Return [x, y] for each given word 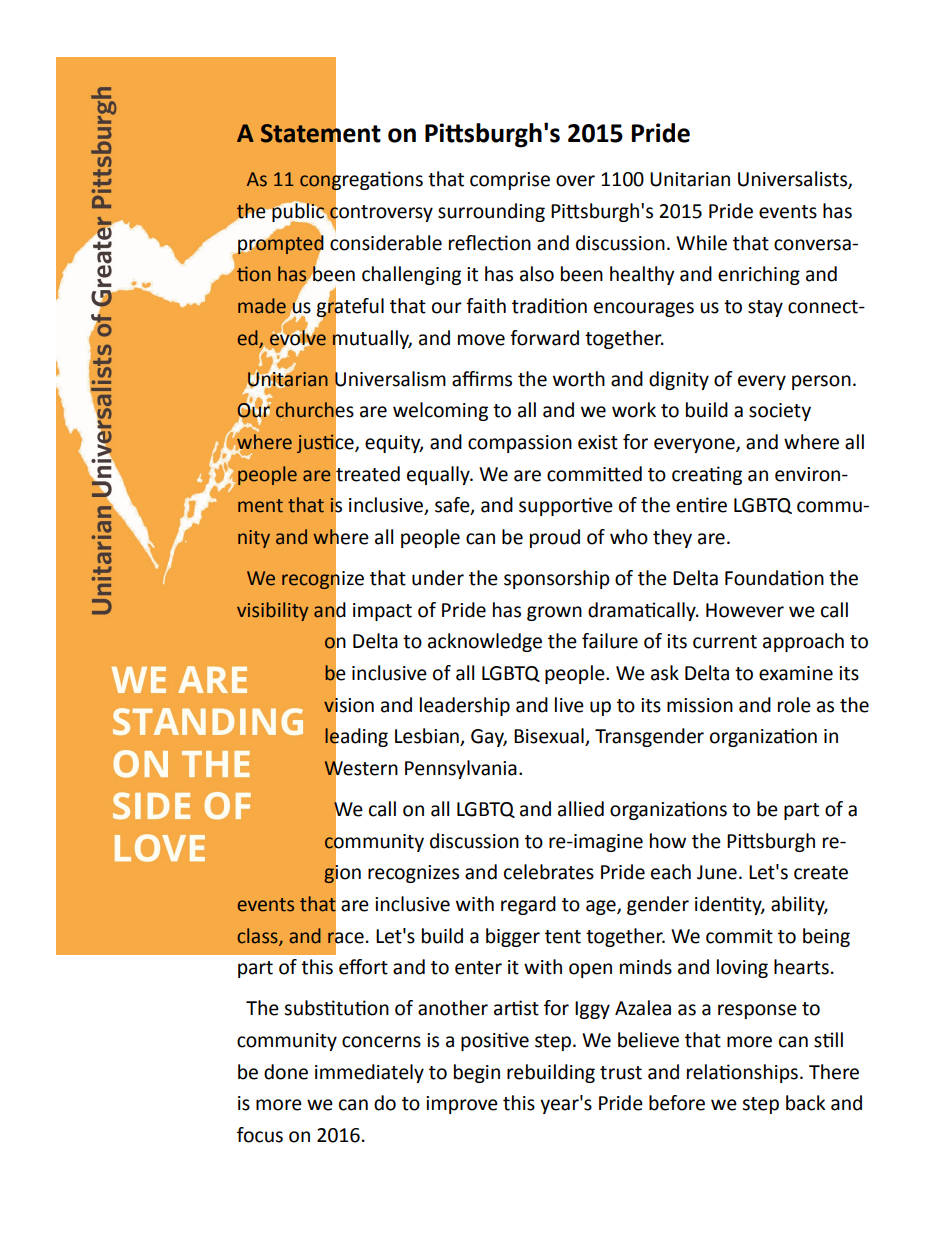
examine [796, 673]
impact [382, 612]
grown [554, 613]
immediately [369, 1073]
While [701, 243]
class [259, 936]
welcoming [440, 411]
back [805, 1103]
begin [477, 1073]
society [780, 412]
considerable [386, 243]
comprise [510, 181]
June [717, 872]
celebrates [549, 872]
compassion [520, 444]
